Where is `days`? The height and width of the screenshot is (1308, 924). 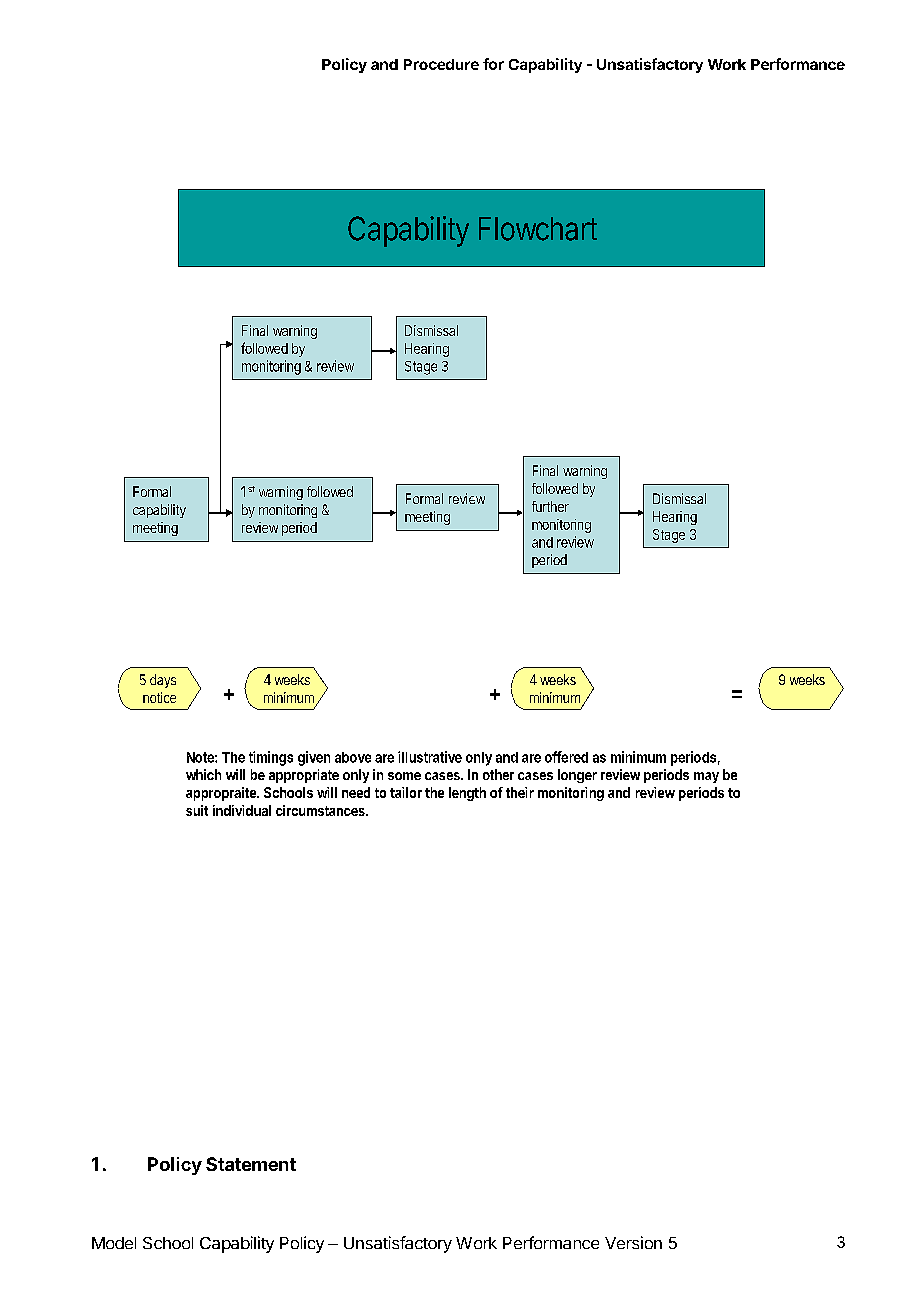
days is located at coordinates (163, 681).
